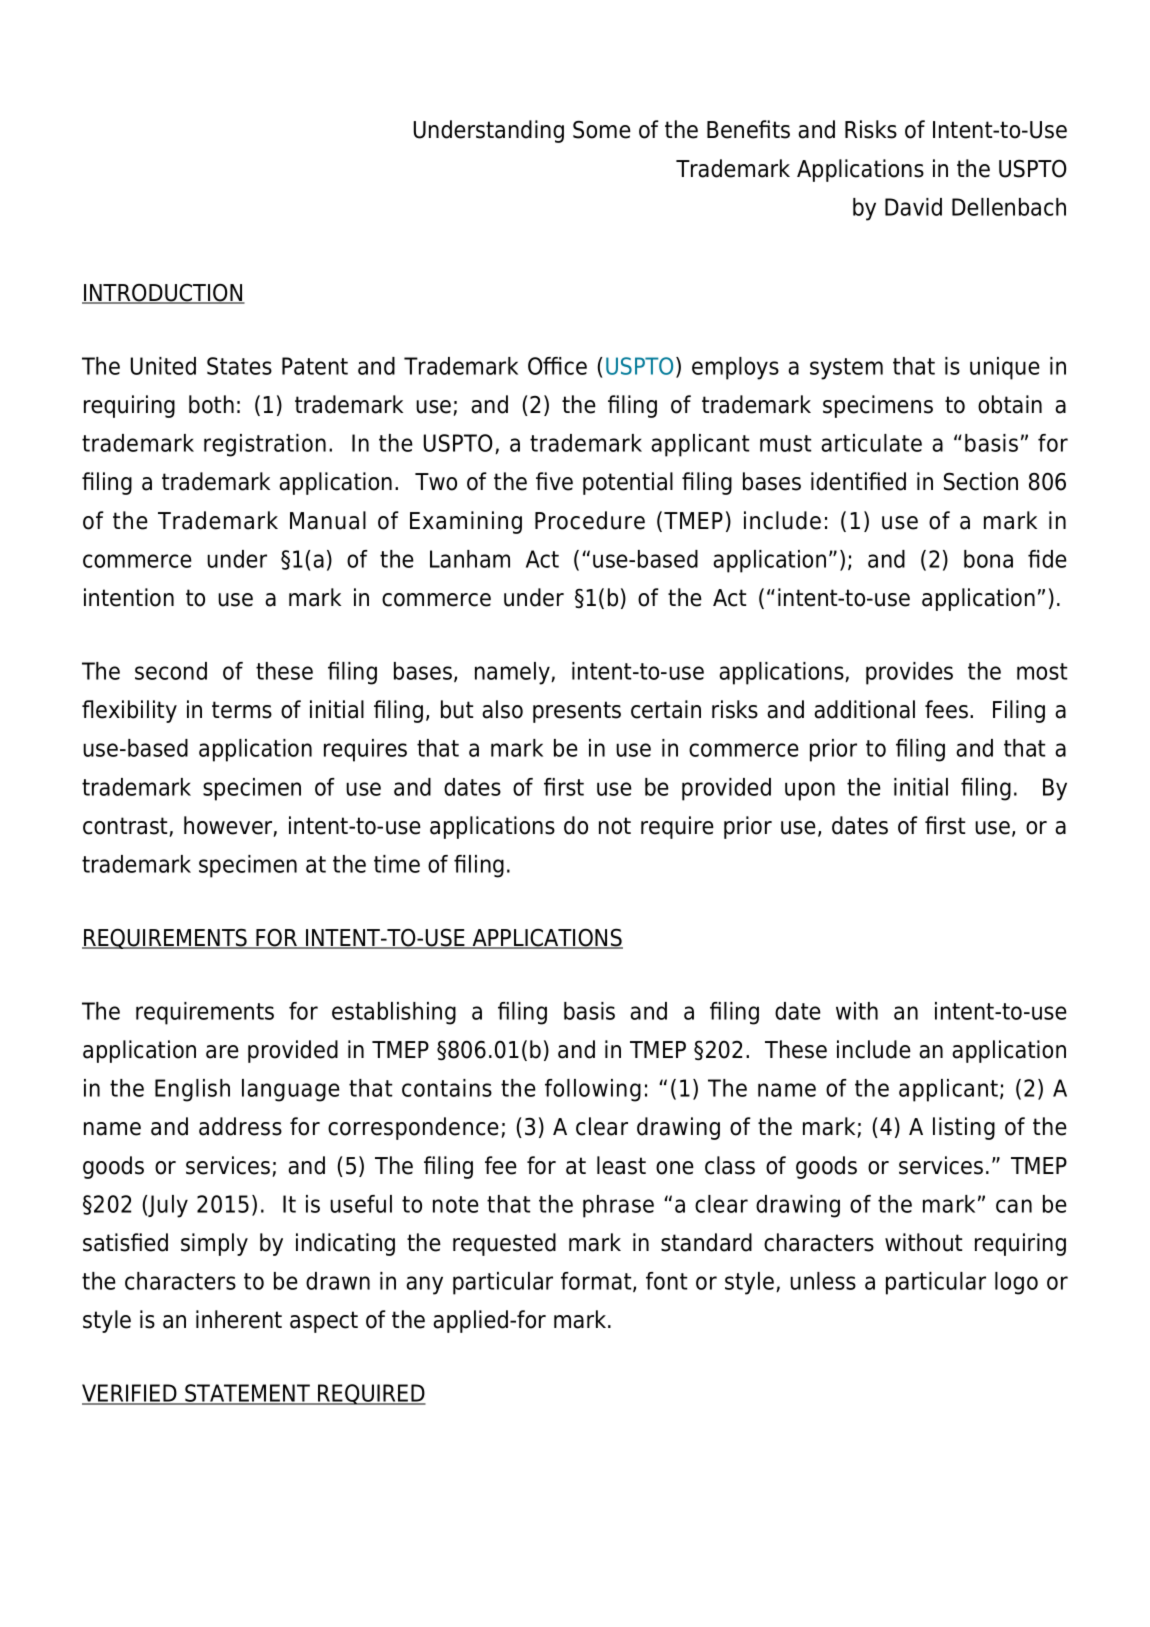 The height and width of the screenshot is (1627, 1150). What do you see at coordinates (211, 404) in the screenshot?
I see `both` at bounding box center [211, 404].
